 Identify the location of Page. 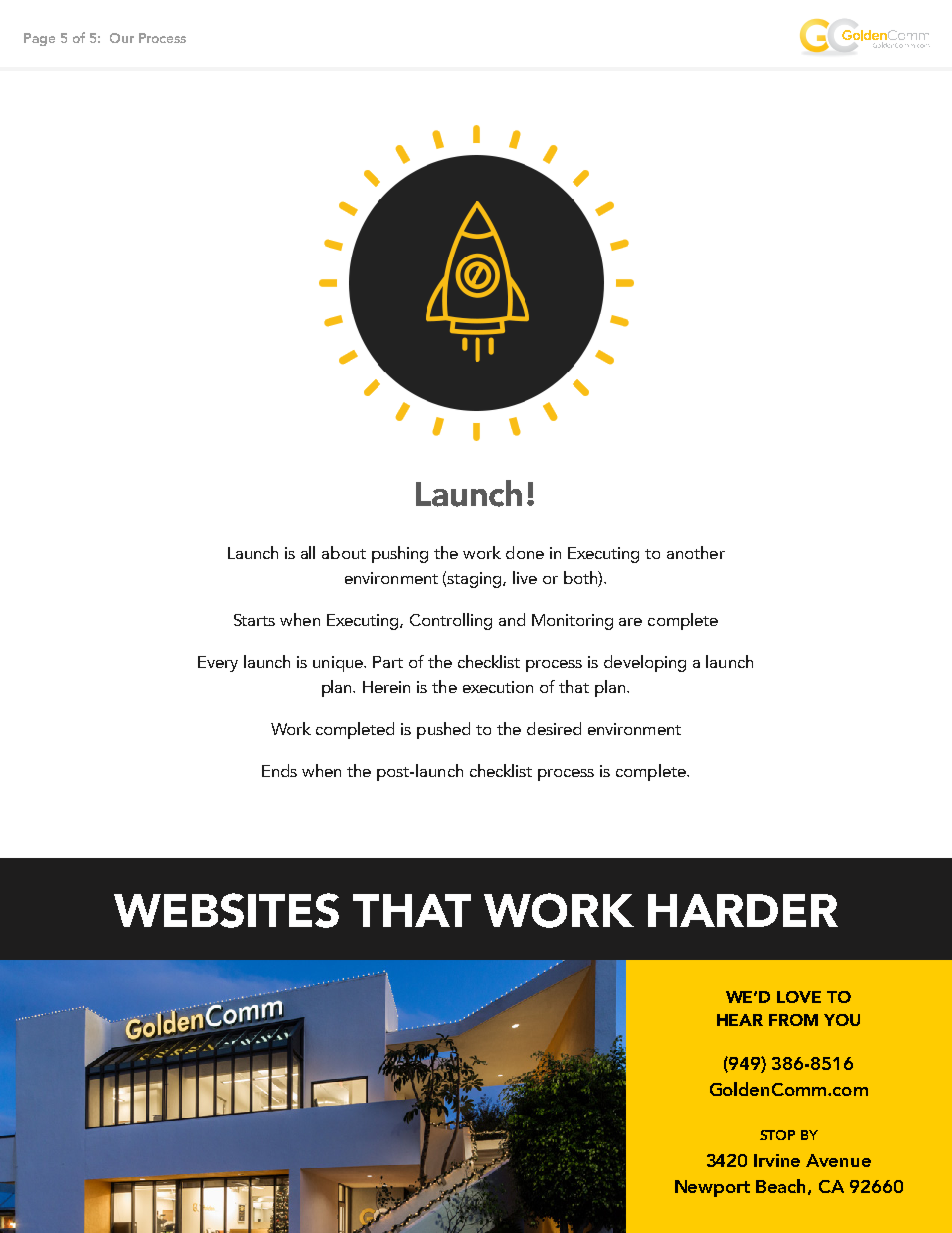
(39, 39).
